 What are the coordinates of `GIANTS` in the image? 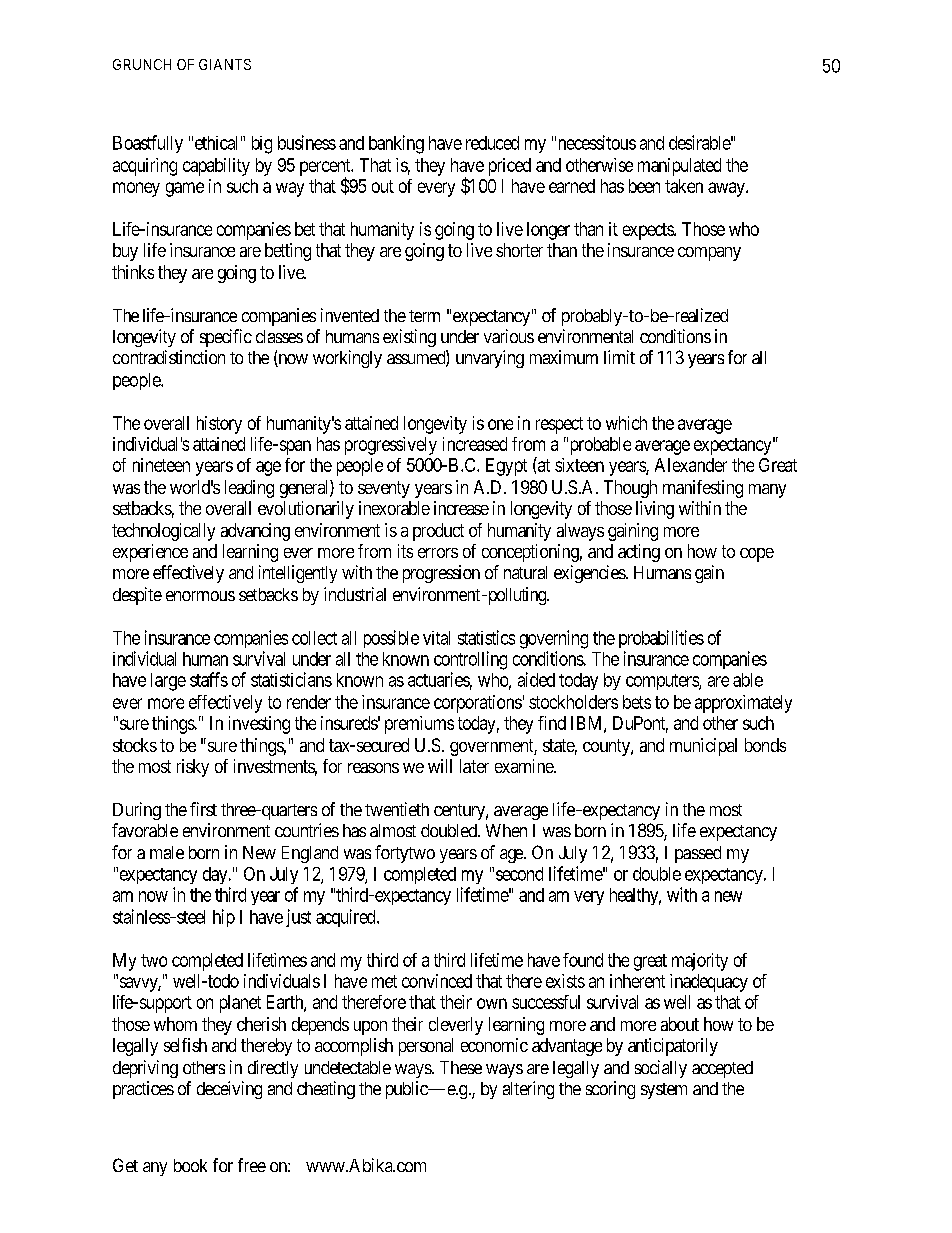 It's located at (225, 64).
